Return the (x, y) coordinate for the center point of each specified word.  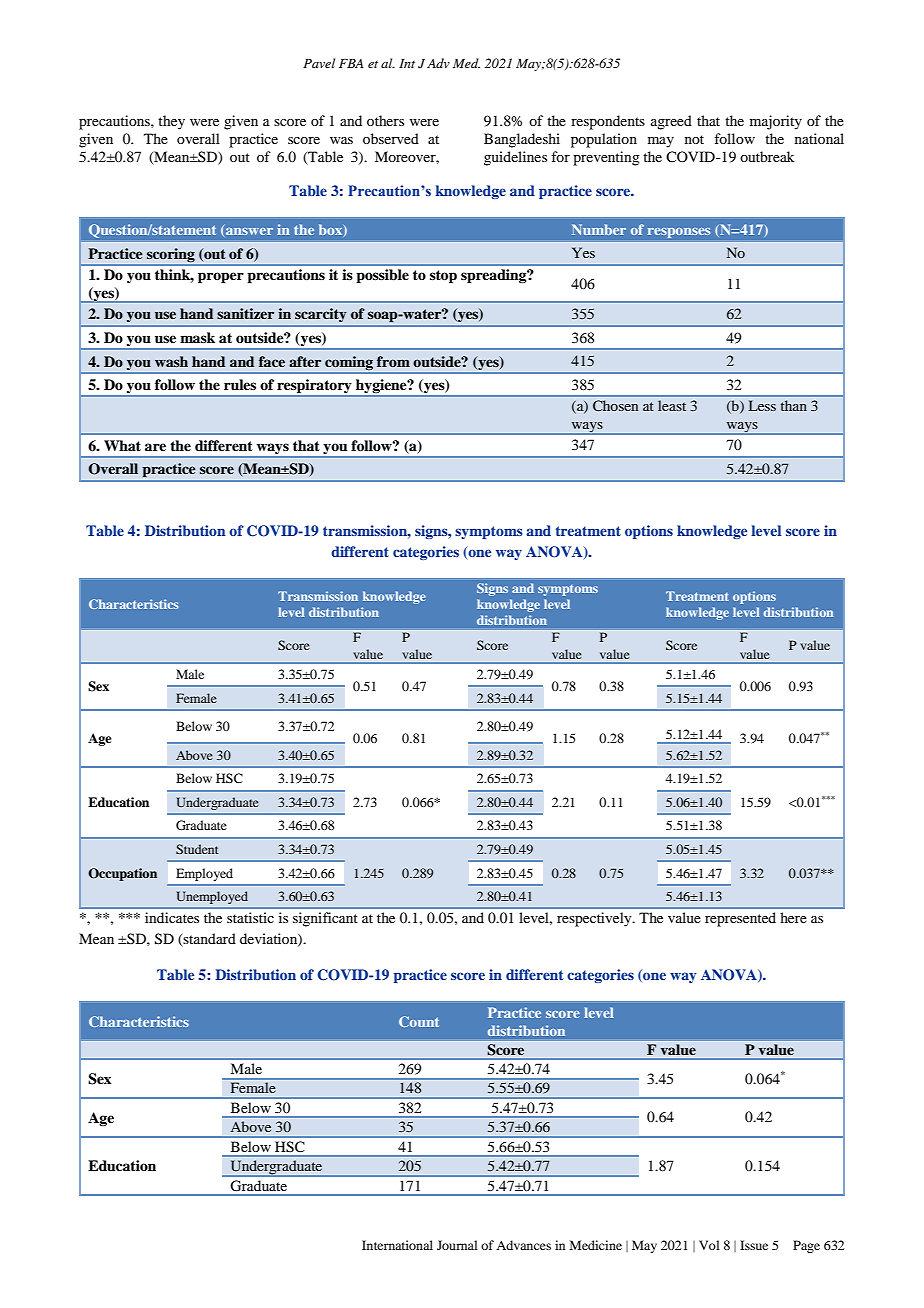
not (694, 139)
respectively (595, 919)
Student (197, 849)
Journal (457, 1245)
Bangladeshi (522, 140)
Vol (709, 1245)
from (393, 361)
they (171, 122)
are (155, 447)
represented (740, 919)
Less (762, 405)
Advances (523, 1245)
